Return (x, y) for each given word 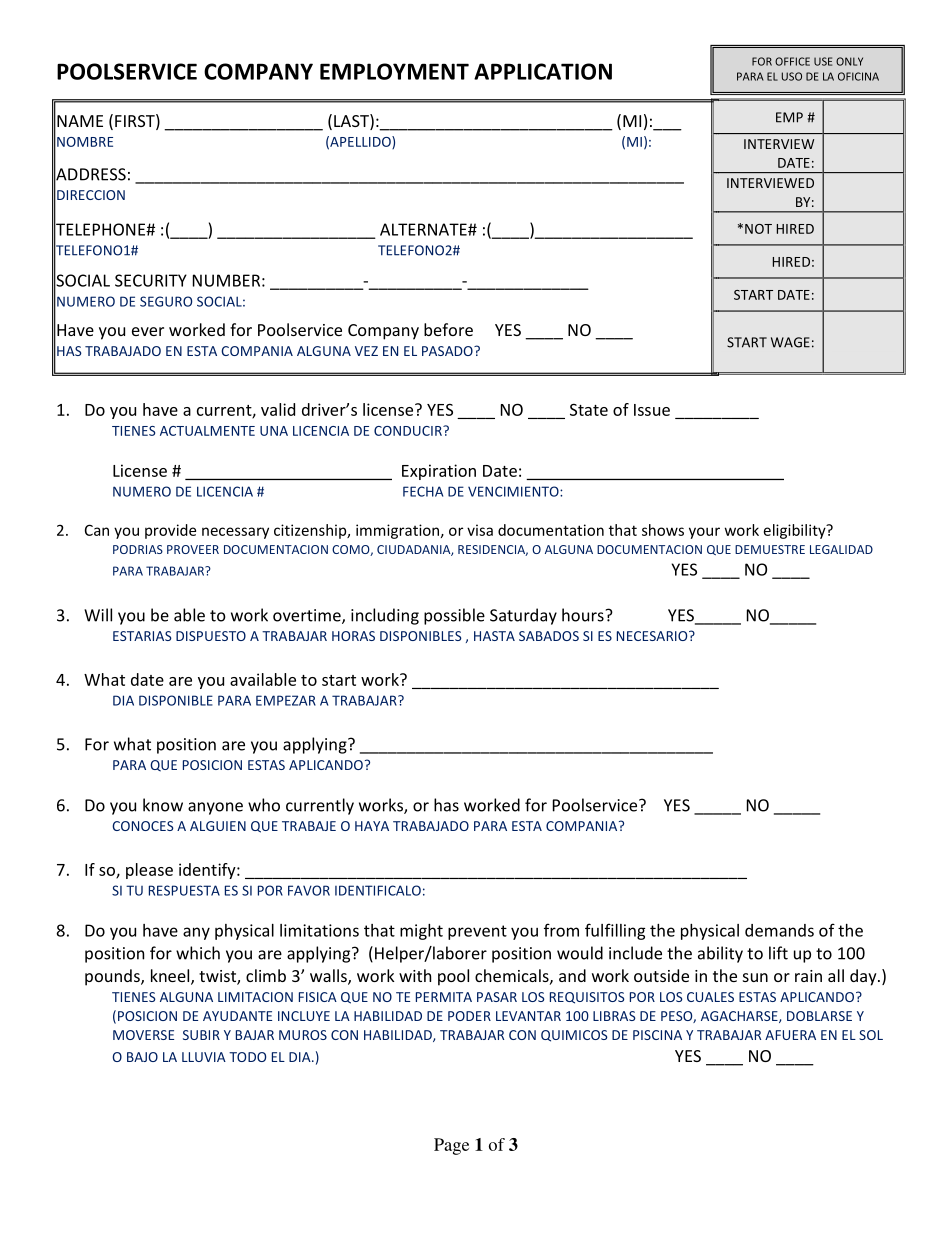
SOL (871, 1035)
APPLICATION (543, 71)
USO (792, 76)
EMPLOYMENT (394, 71)
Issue (652, 410)
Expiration (439, 472)
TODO (247, 1057)
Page (451, 1146)
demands (779, 930)
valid (278, 409)
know (163, 805)
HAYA (372, 826)
